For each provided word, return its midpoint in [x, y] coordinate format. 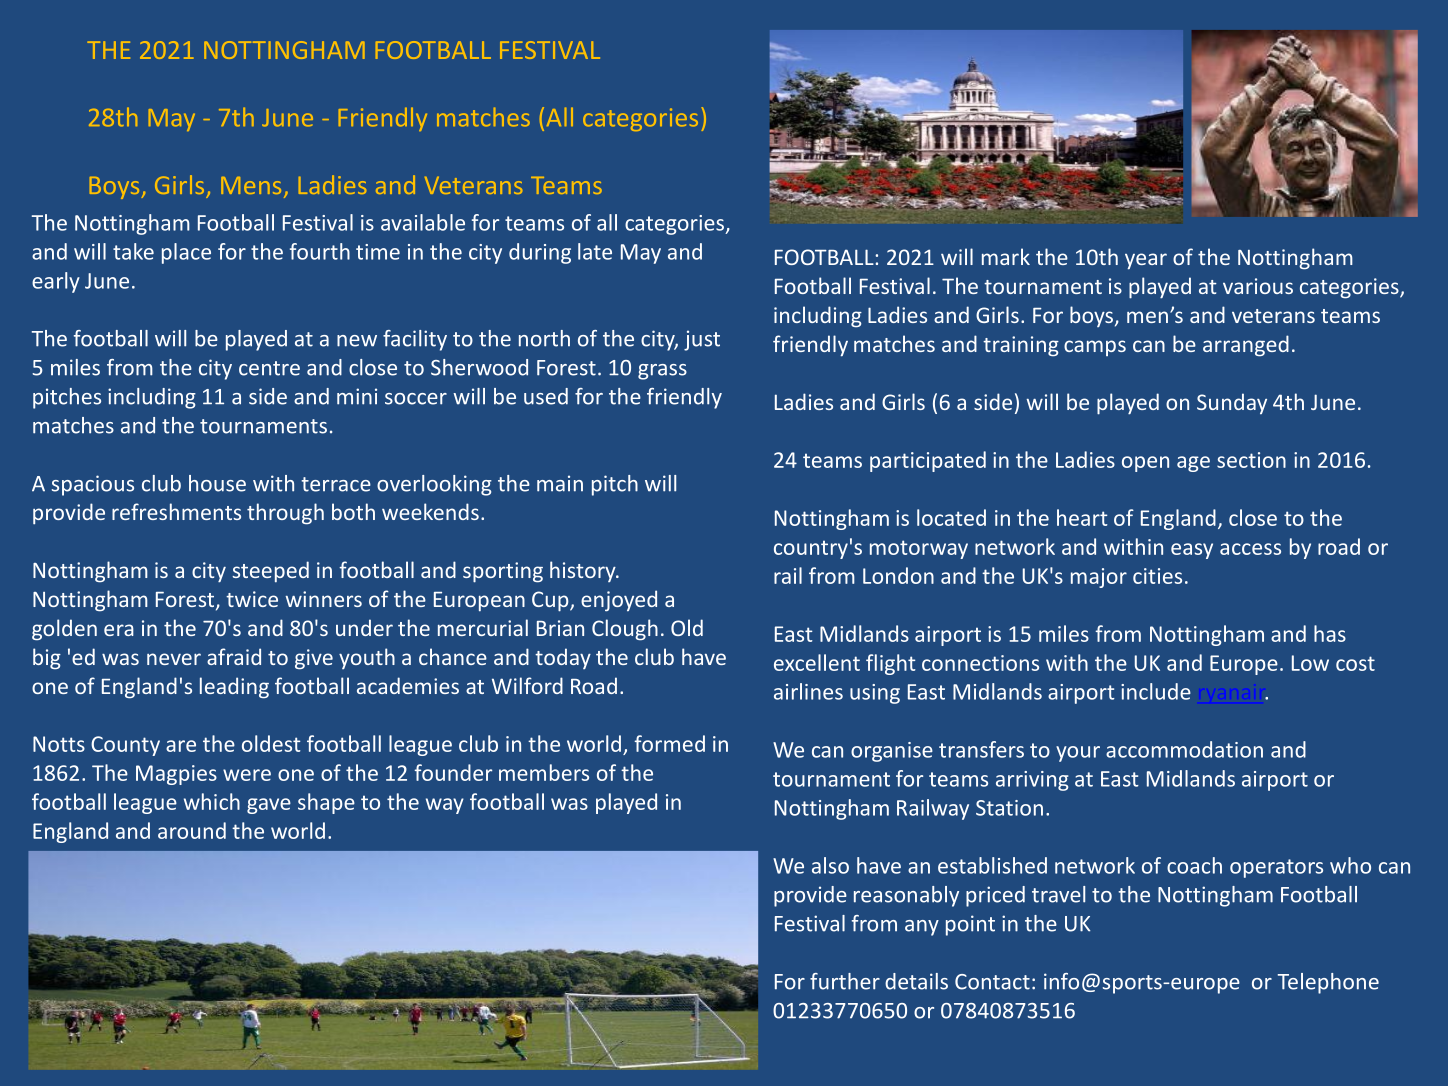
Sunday [1232, 403]
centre [269, 368]
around [192, 830]
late [595, 251]
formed [669, 743]
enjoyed [619, 601]
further [845, 981]
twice [252, 599]
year [1146, 261]
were [247, 775]
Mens [251, 185]
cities [1157, 576]
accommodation [1184, 749]
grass [662, 372]
